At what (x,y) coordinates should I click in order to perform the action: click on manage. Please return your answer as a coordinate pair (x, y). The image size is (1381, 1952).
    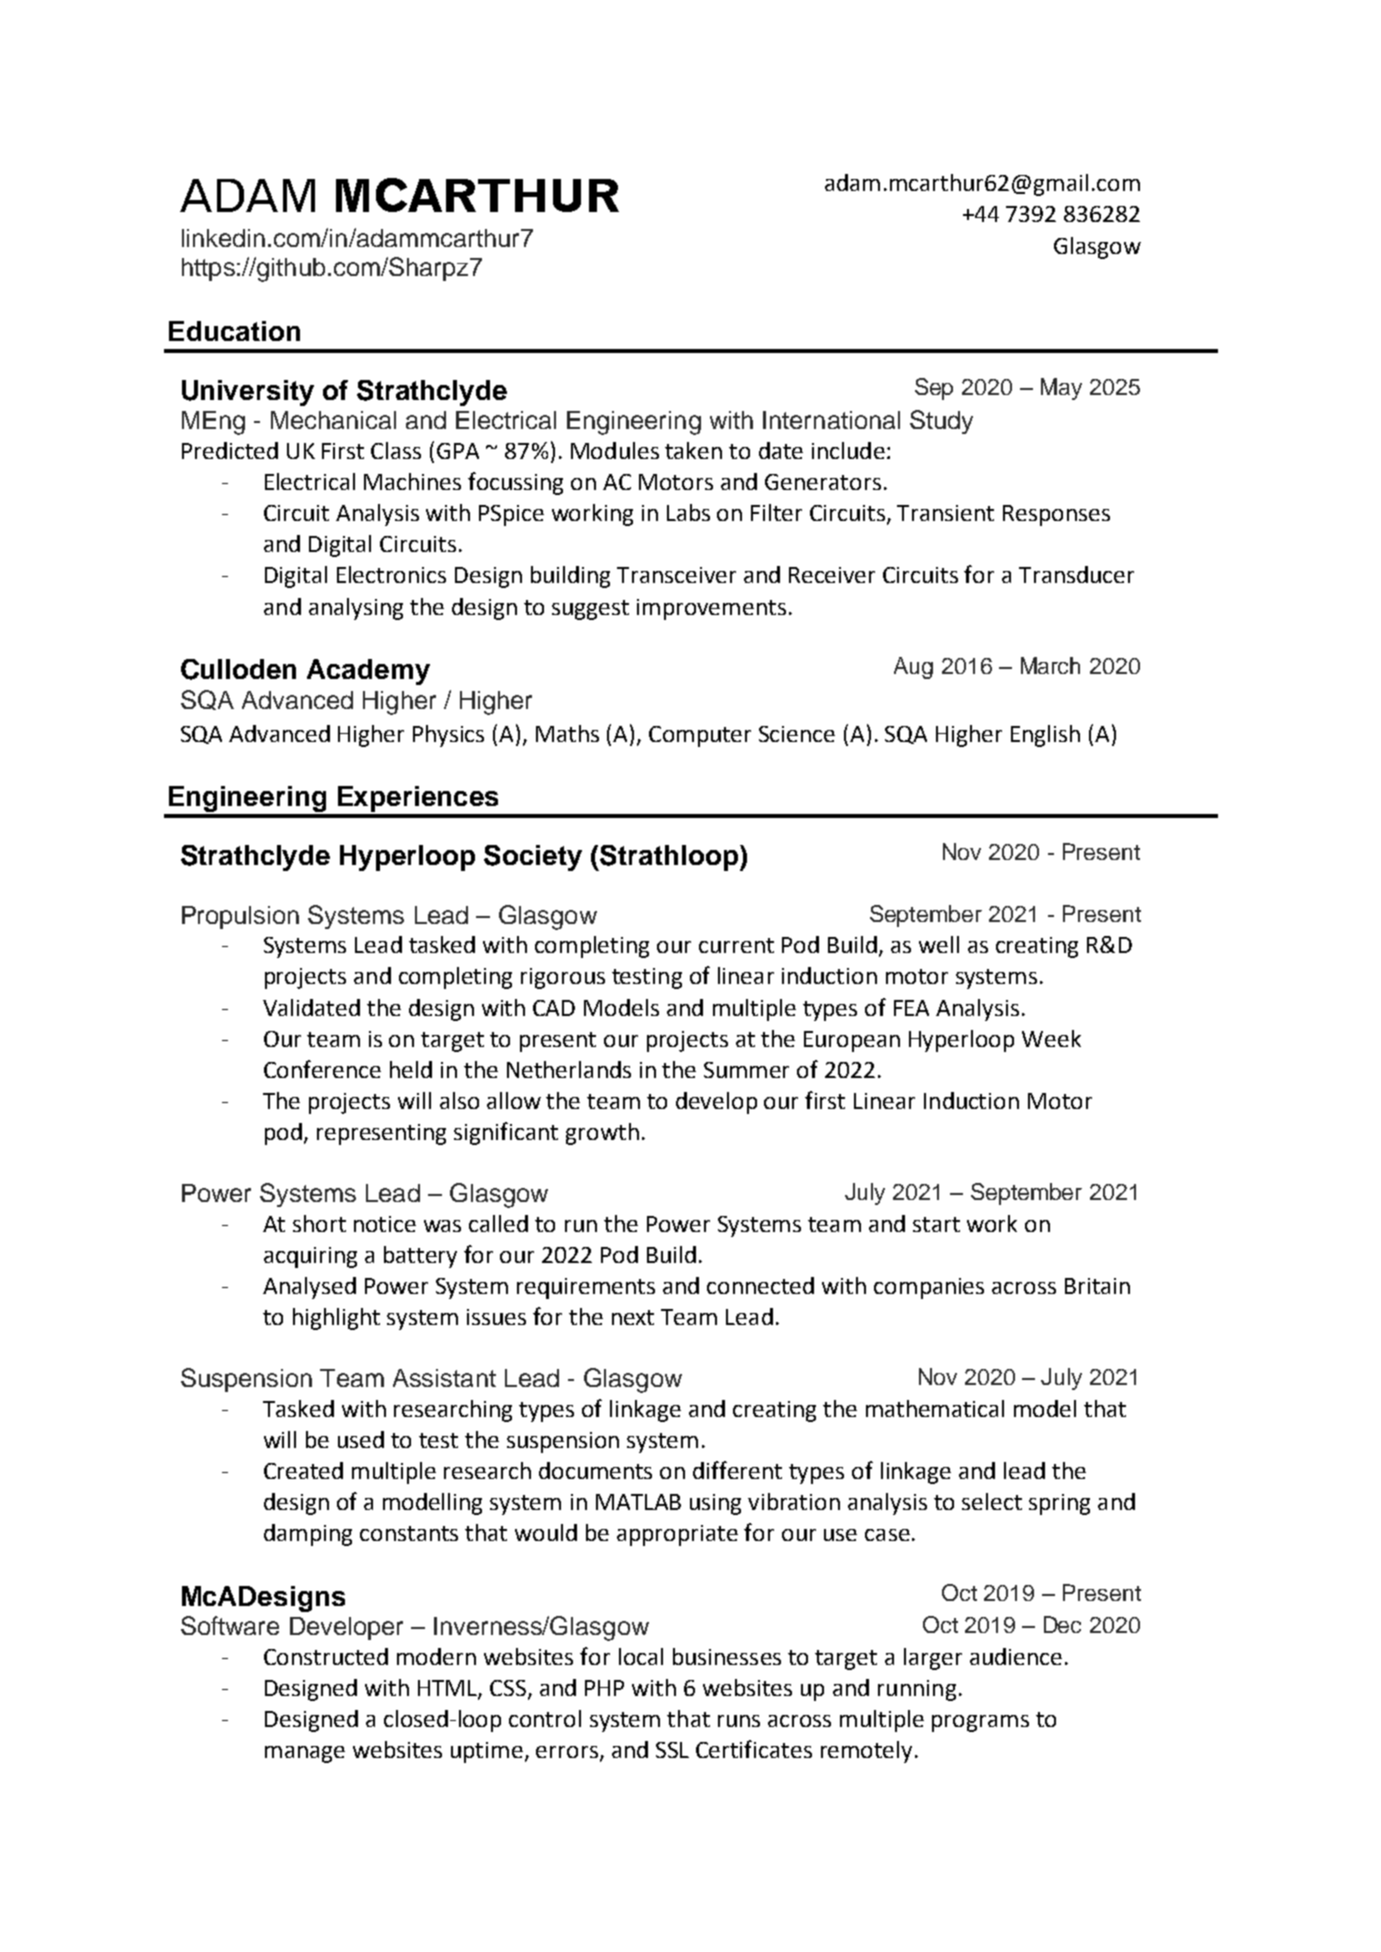
    Looking at the image, I should click on (305, 1754).
